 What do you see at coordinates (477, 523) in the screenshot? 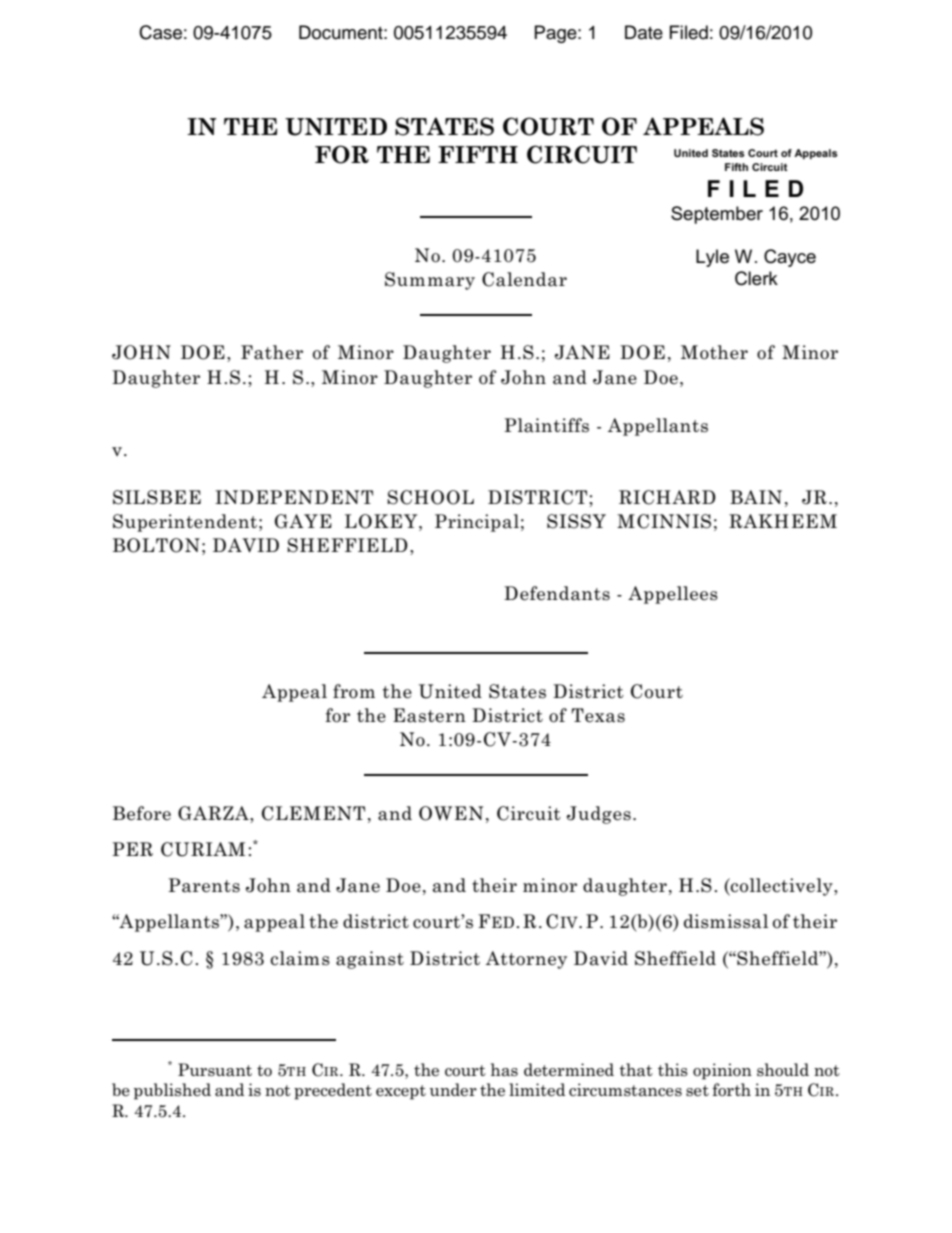
I see `Principal` at bounding box center [477, 523].
